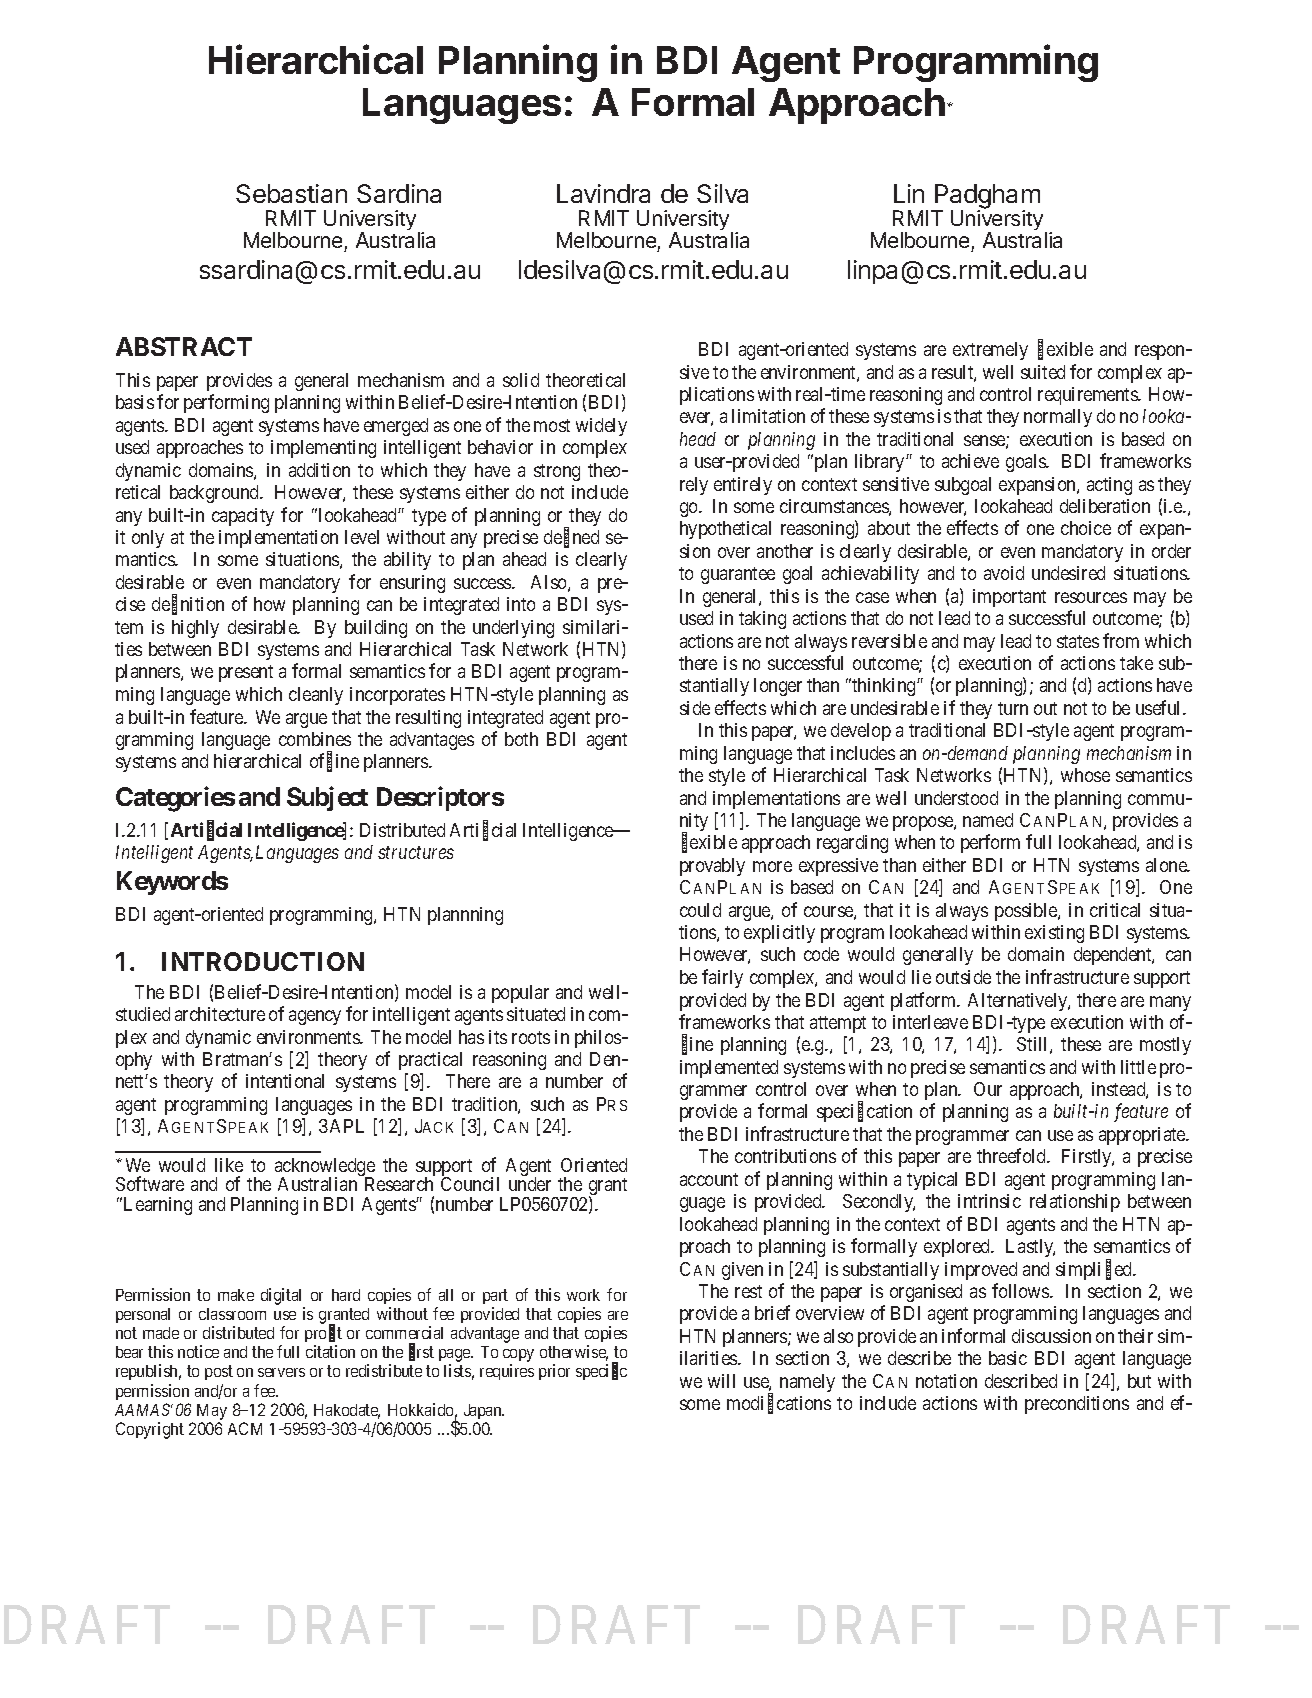 The image size is (1312, 1698). What do you see at coordinates (291, 193) in the screenshot?
I see `Sebastian` at bounding box center [291, 193].
